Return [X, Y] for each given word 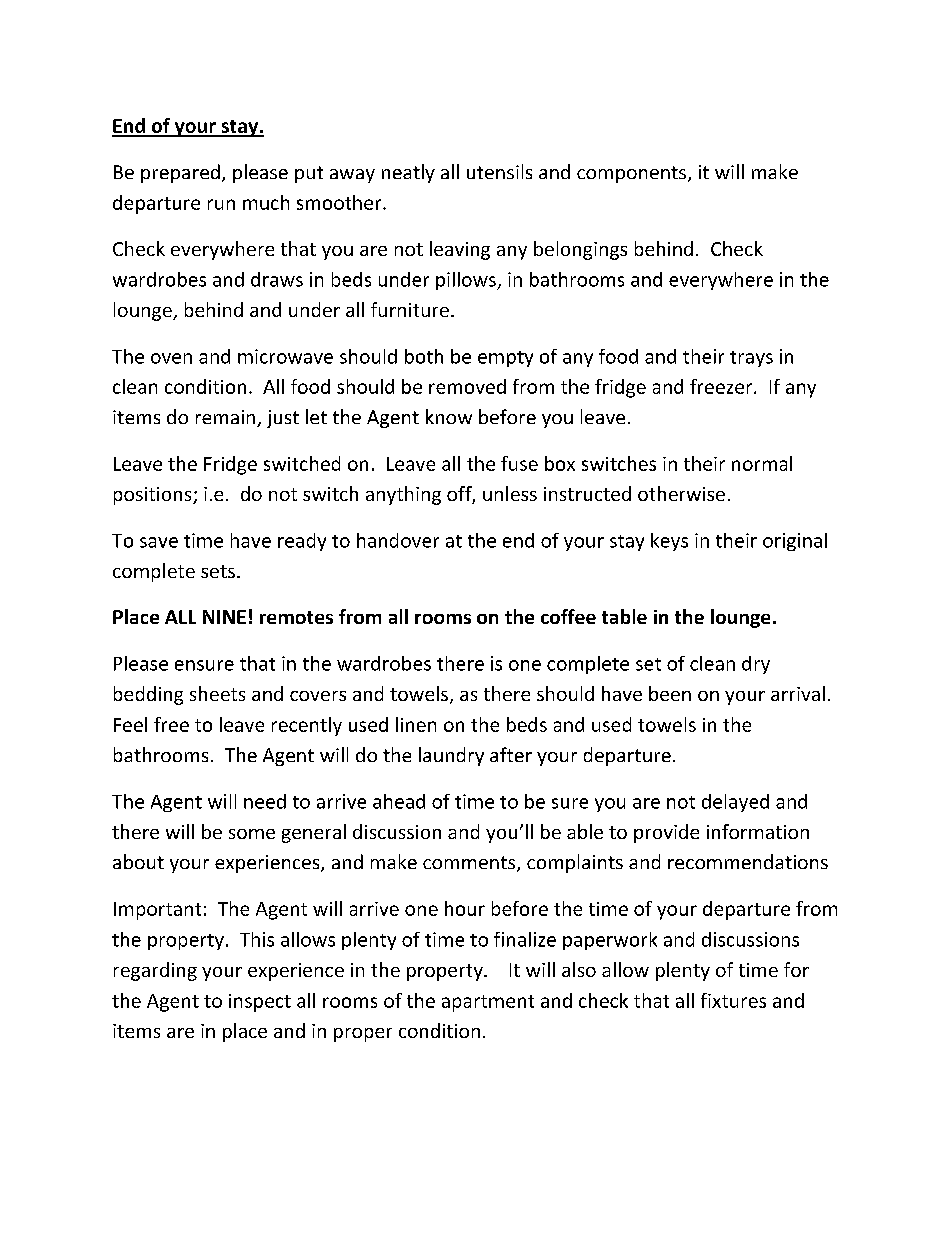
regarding [155, 971]
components [631, 174]
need [265, 801]
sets [218, 571]
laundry [451, 756]
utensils [499, 171]
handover [398, 540]
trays [751, 359]
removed [467, 386]
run [221, 204]
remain [225, 417]
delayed [735, 803]
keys [669, 542]
